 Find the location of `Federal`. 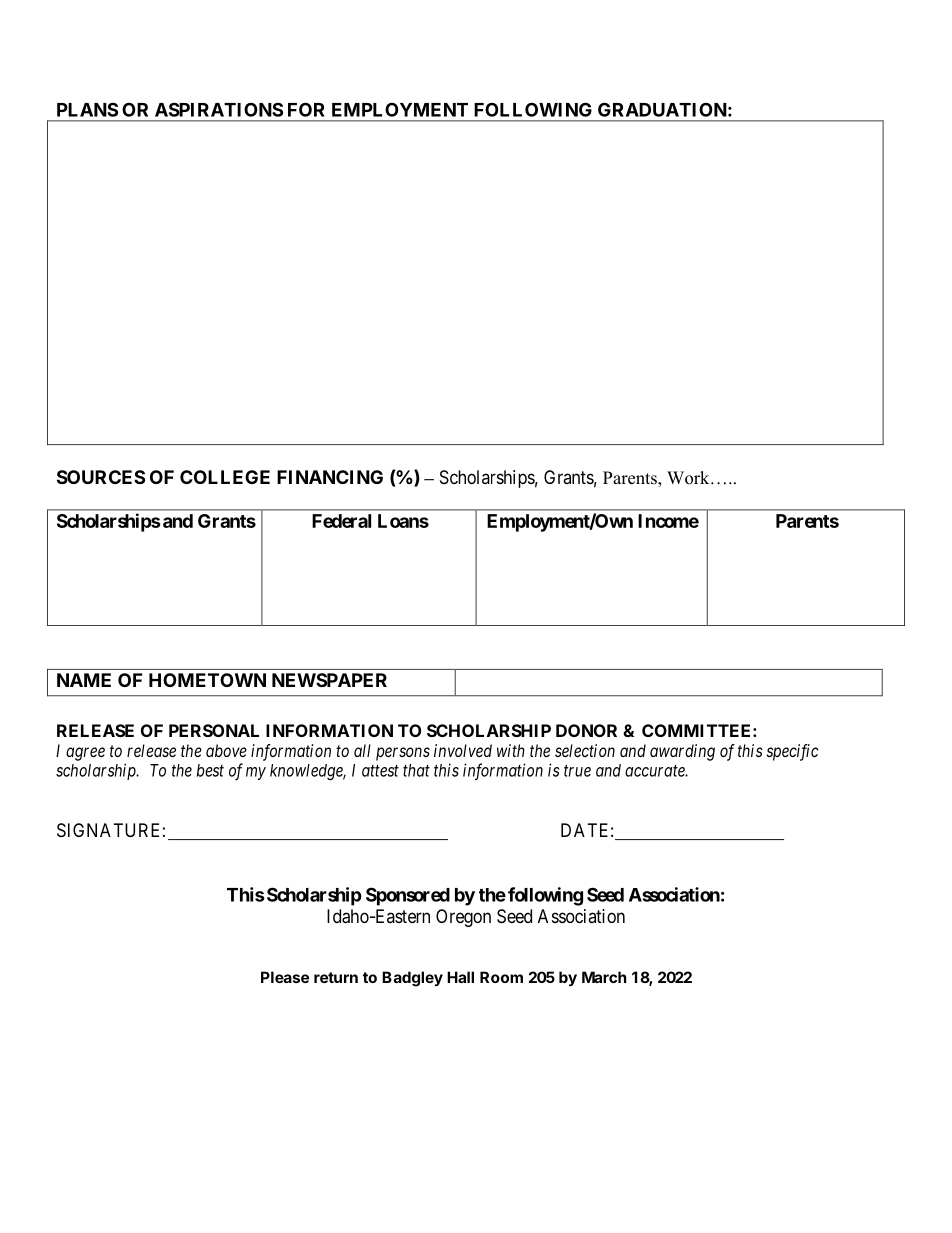

Federal is located at coordinates (341, 521).
